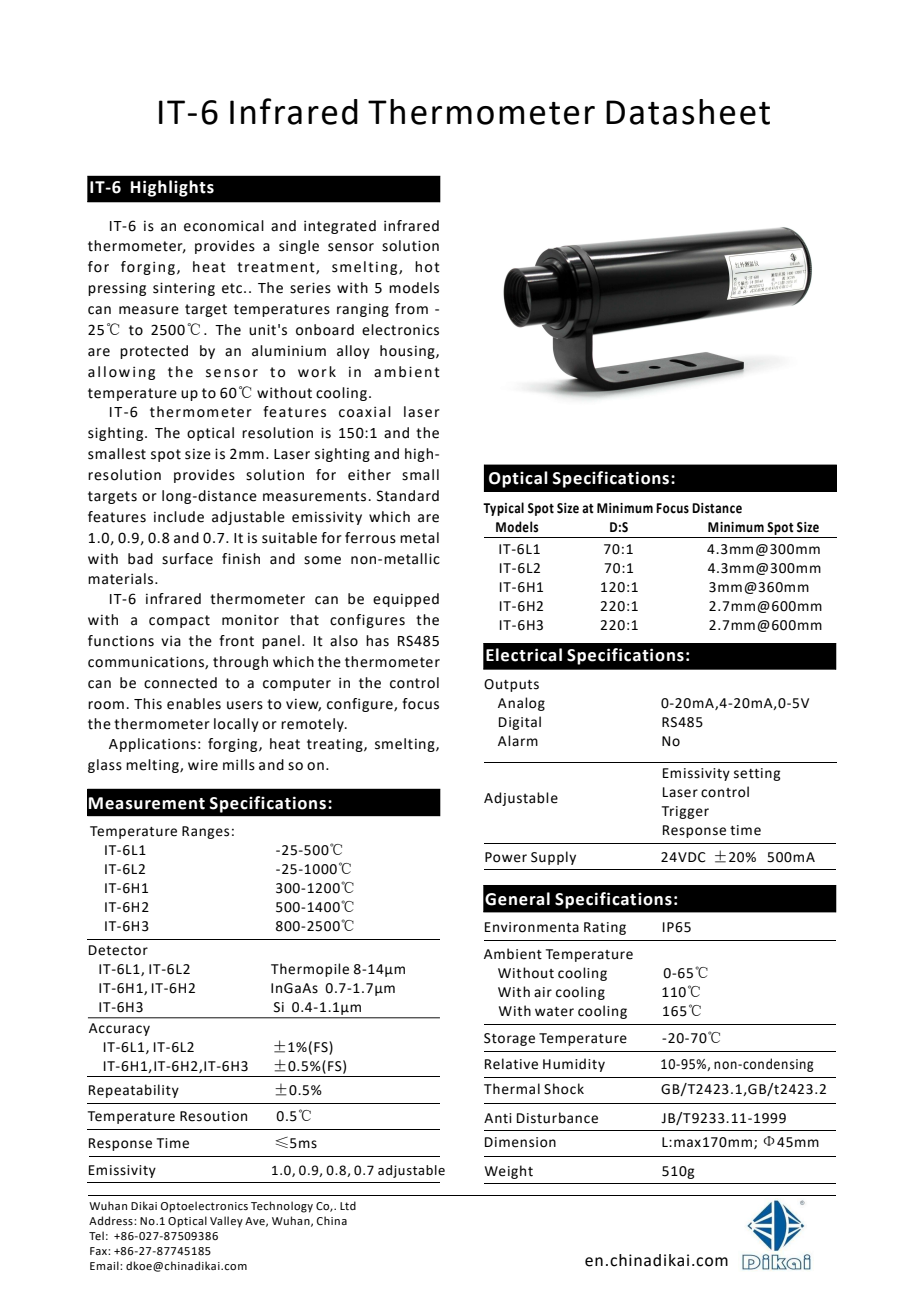 The width and height of the page is (924, 1308). What do you see at coordinates (224, 226) in the page?
I see `economical` at bounding box center [224, 226].
